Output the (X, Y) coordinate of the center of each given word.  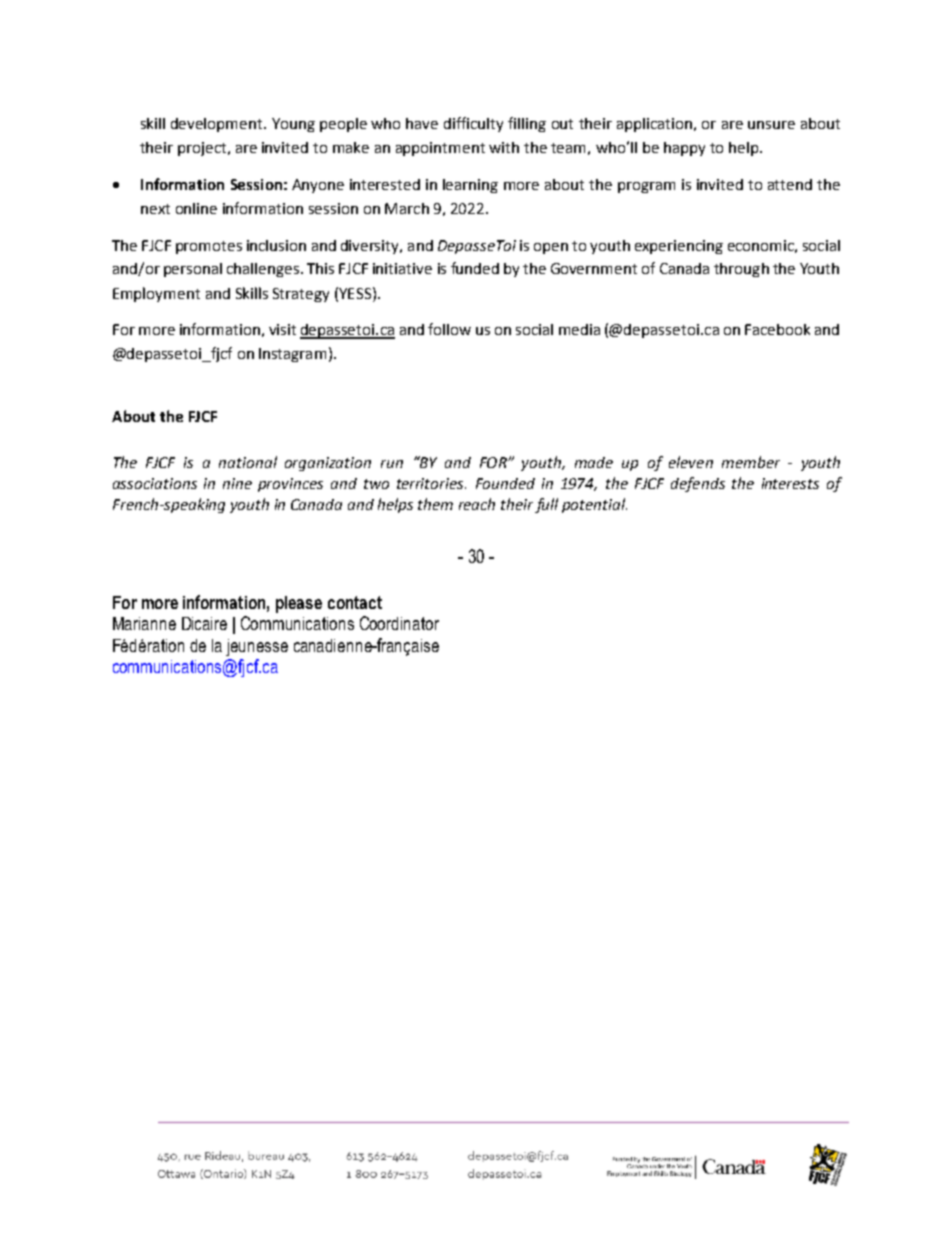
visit (282, 329)
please (299, 604)
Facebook (777, 329)
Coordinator (399, 623)
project (203, 149)
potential (594, 505)
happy (684, 149)
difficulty (473, 124)
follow (449, 329)
